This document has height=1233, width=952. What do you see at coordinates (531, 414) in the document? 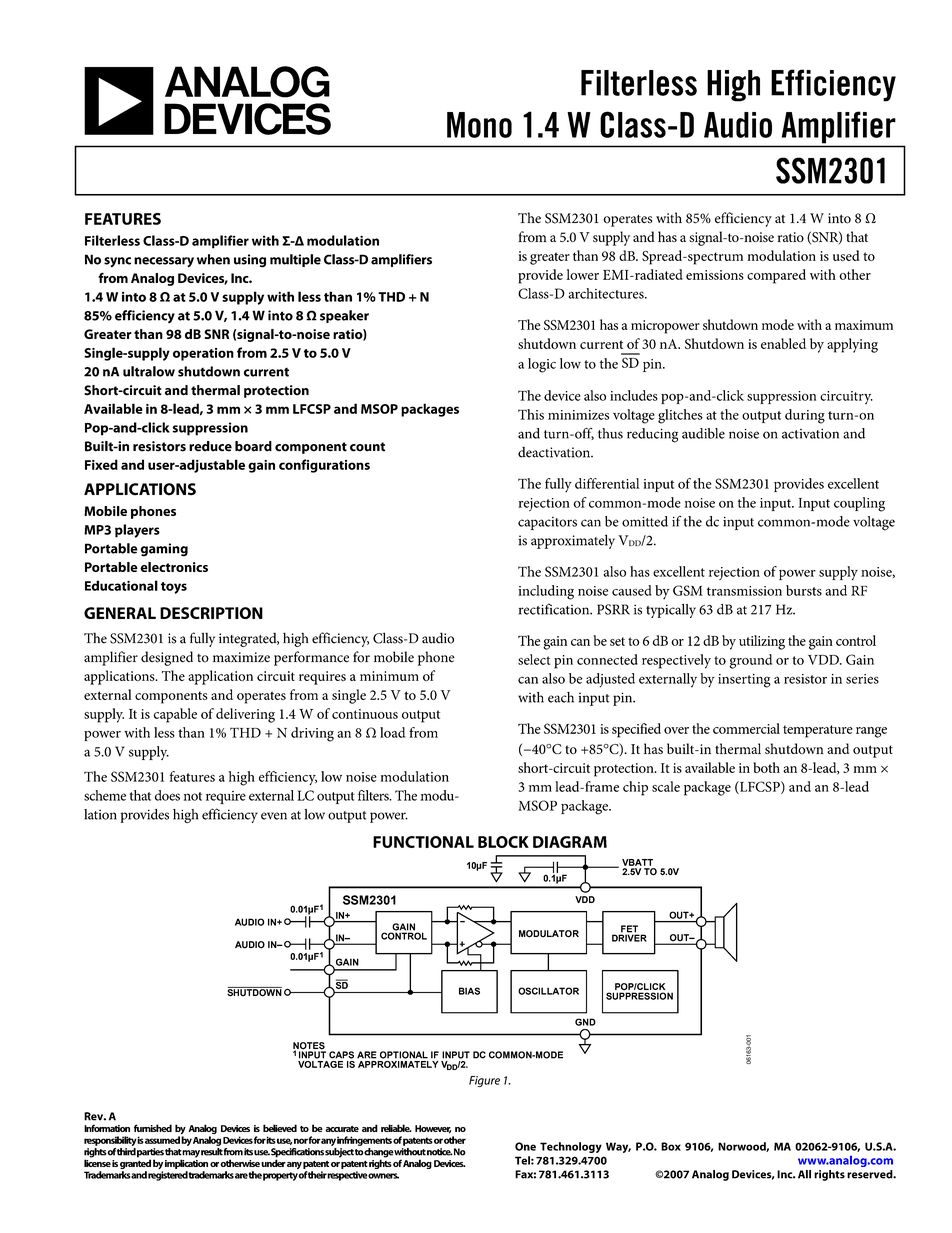
I see `This` at bounding box center [531, 414].
